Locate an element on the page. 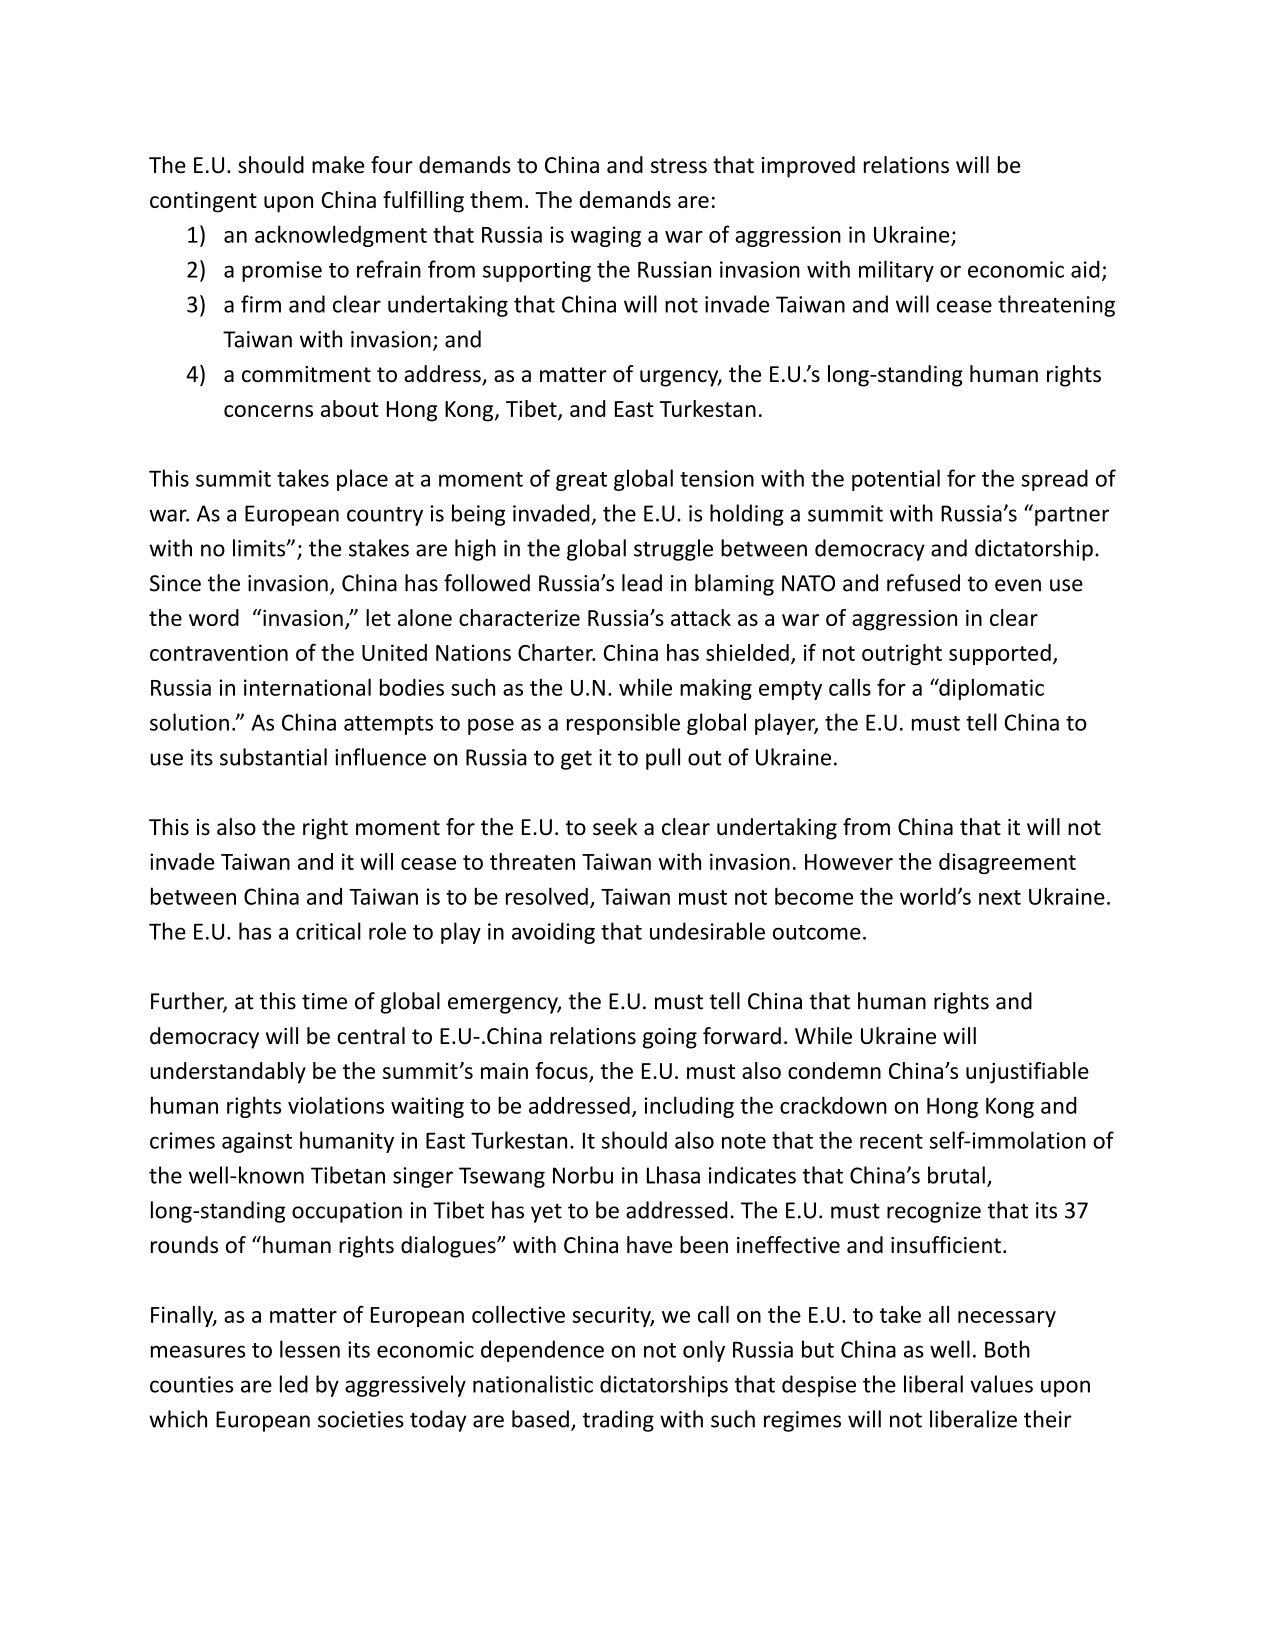 This document has height=1638, width=1266. great is located at coordinates (581, 481).
